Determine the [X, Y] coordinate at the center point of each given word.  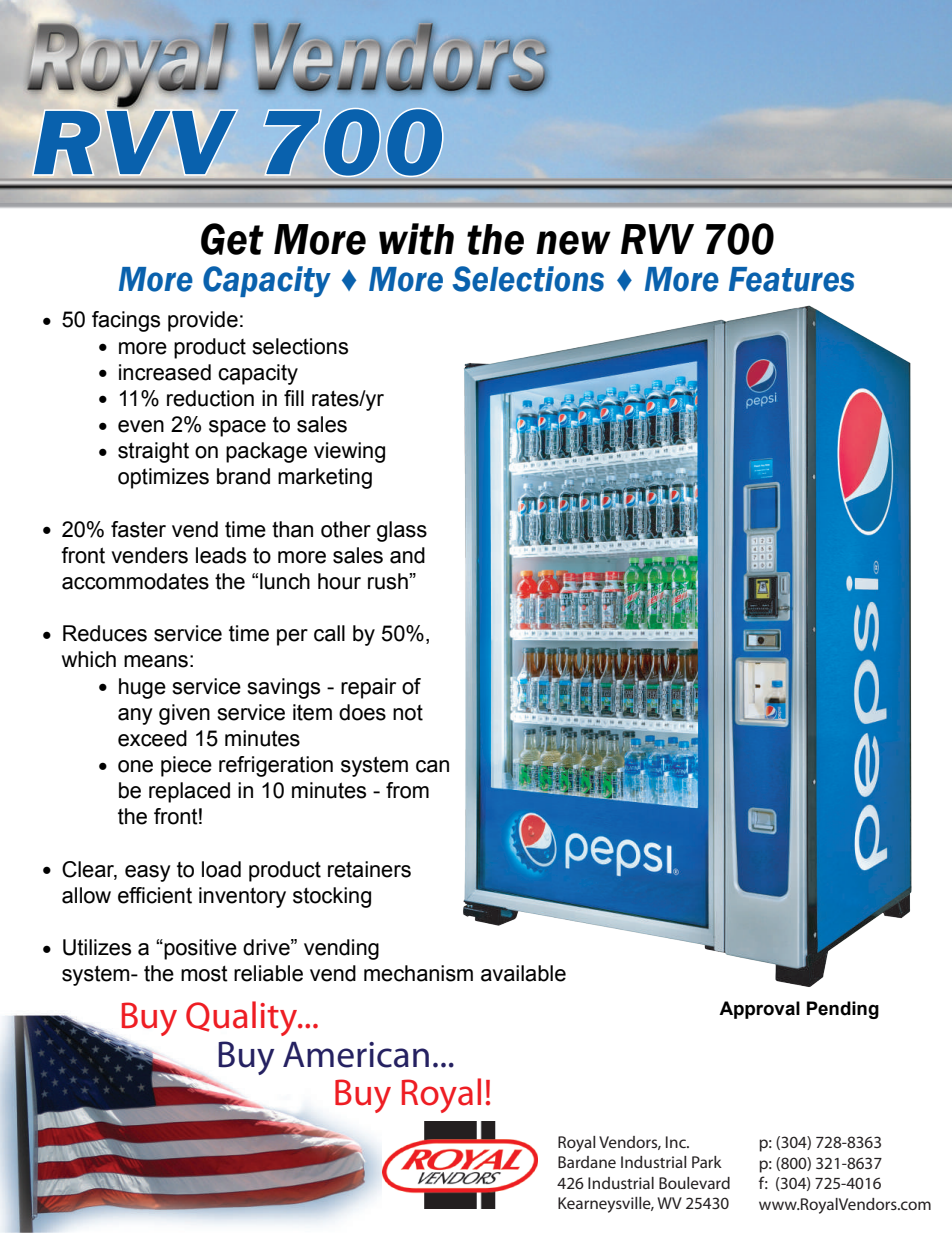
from [407, 790]
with [416, 239]
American [356, 1055]
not [408, 713]
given [184, 714]
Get [232, 239]
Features [791, 279]
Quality [243, 1018]
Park [707, 1162]
